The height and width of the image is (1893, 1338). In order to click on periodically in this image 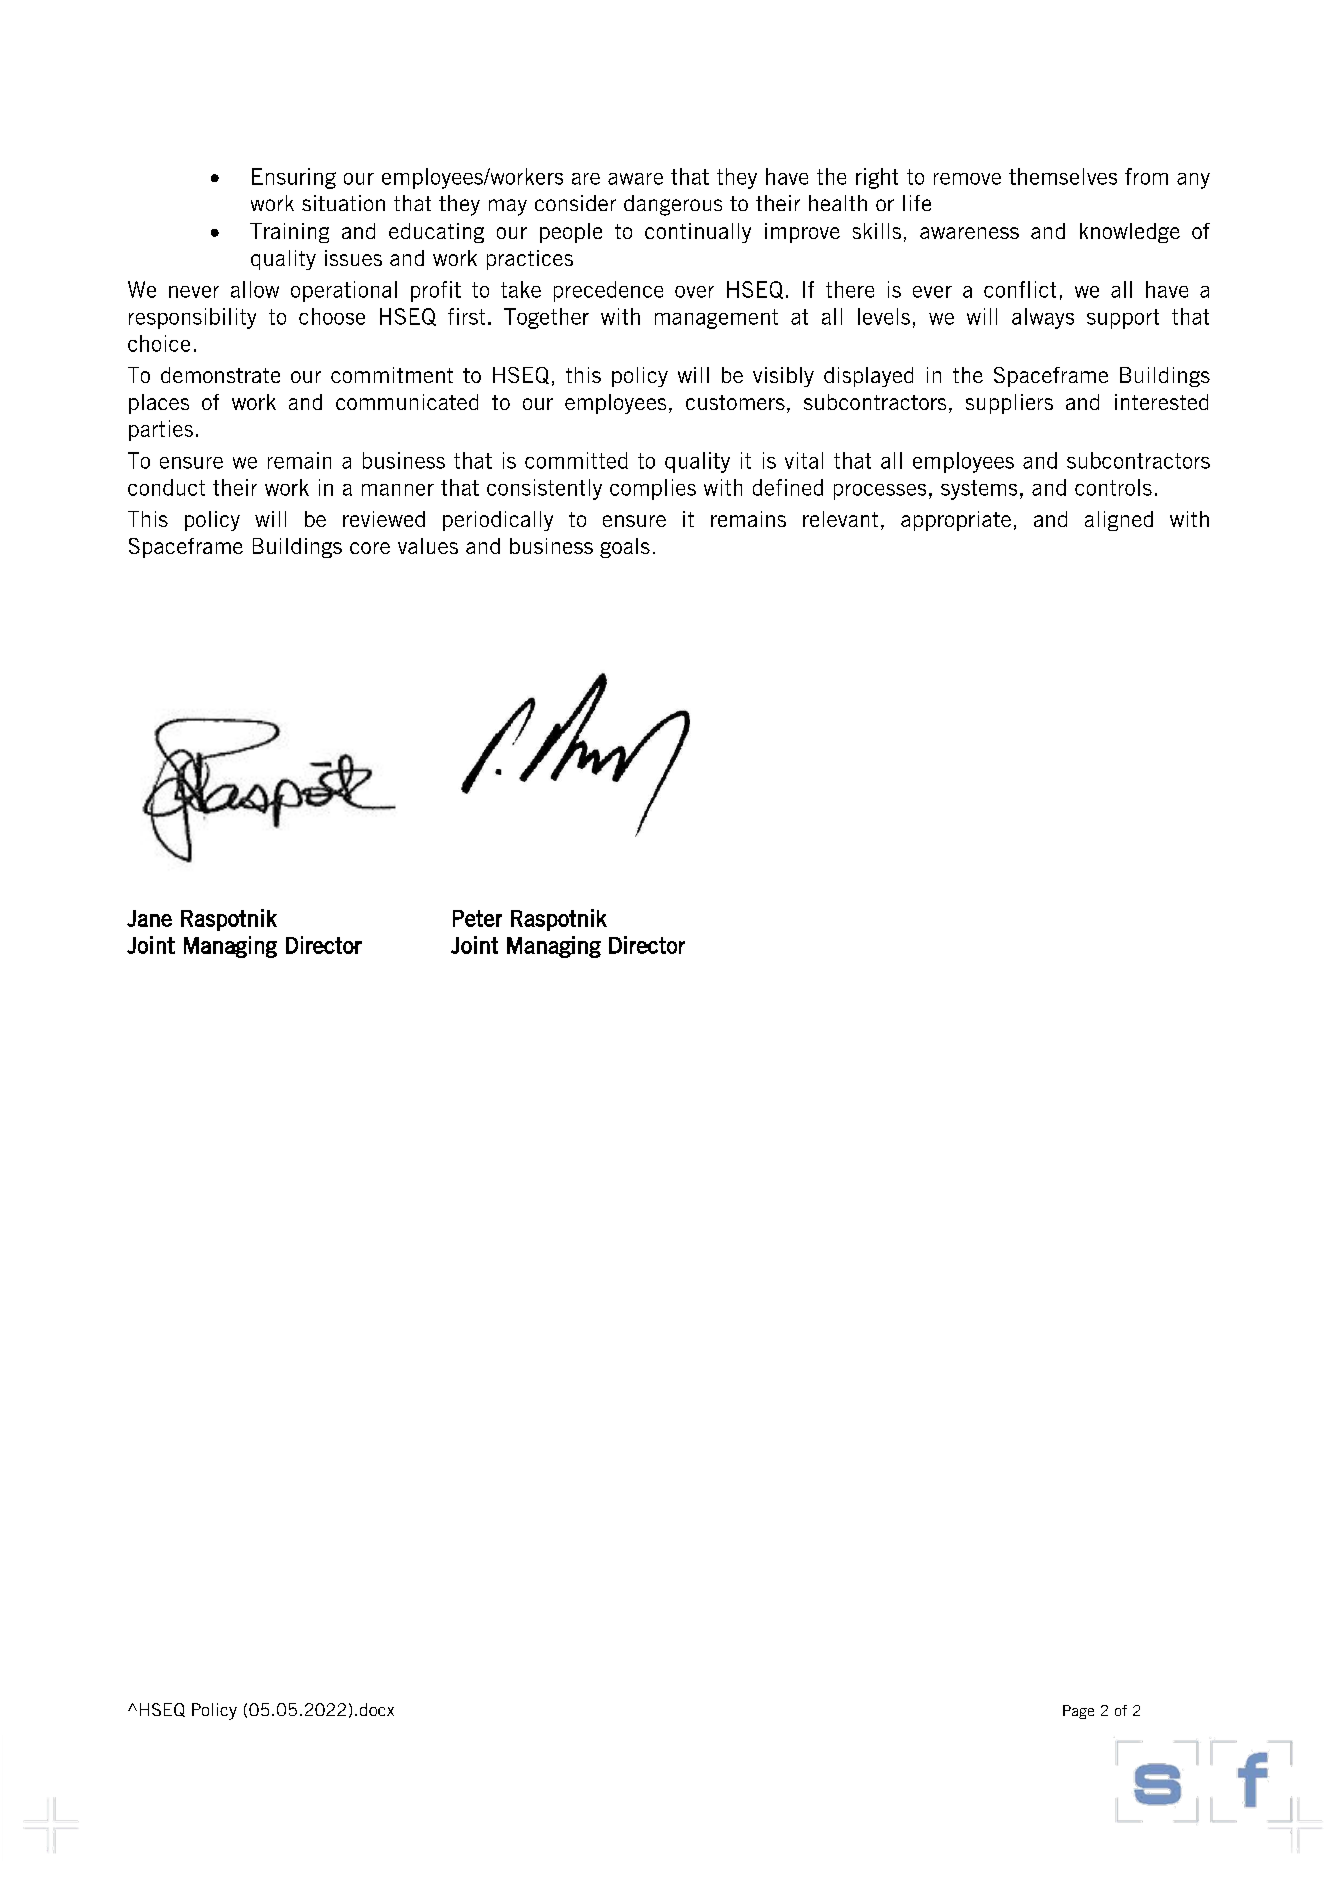, I will do `click(498, 521)`.
